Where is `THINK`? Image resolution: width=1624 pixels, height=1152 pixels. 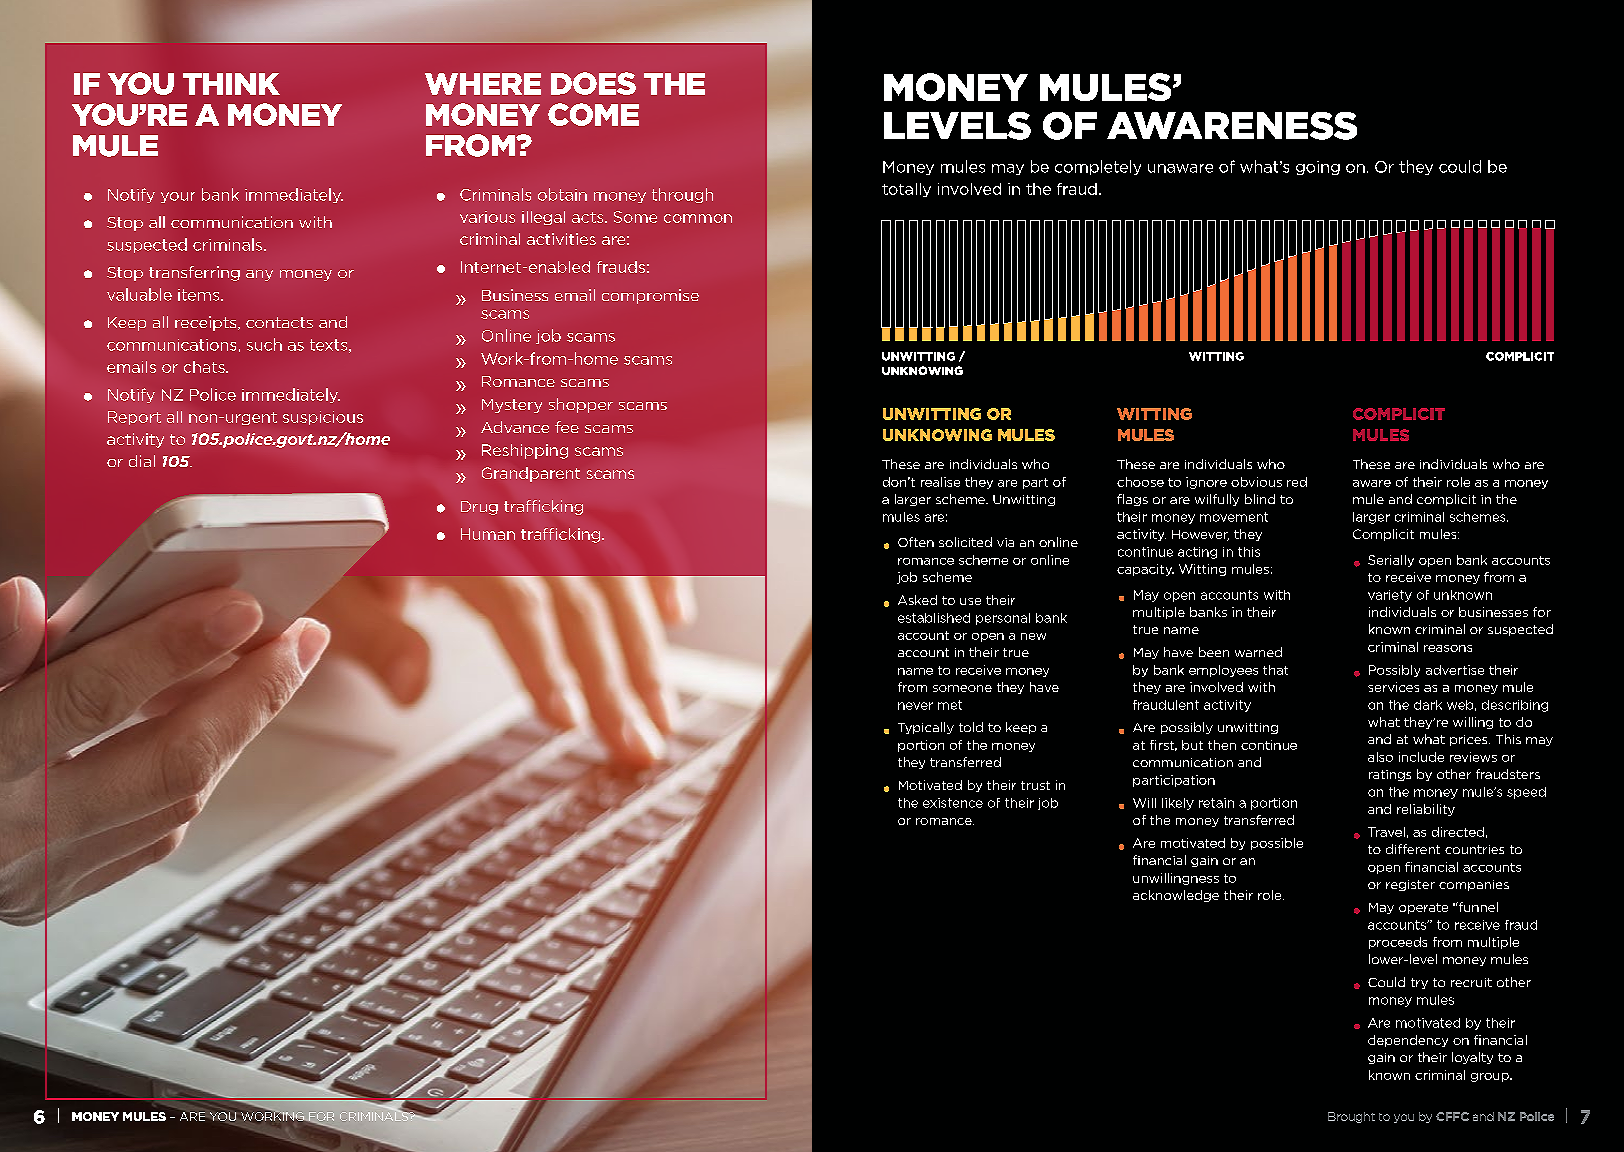 THINK is located at coordinates (231, 84).
